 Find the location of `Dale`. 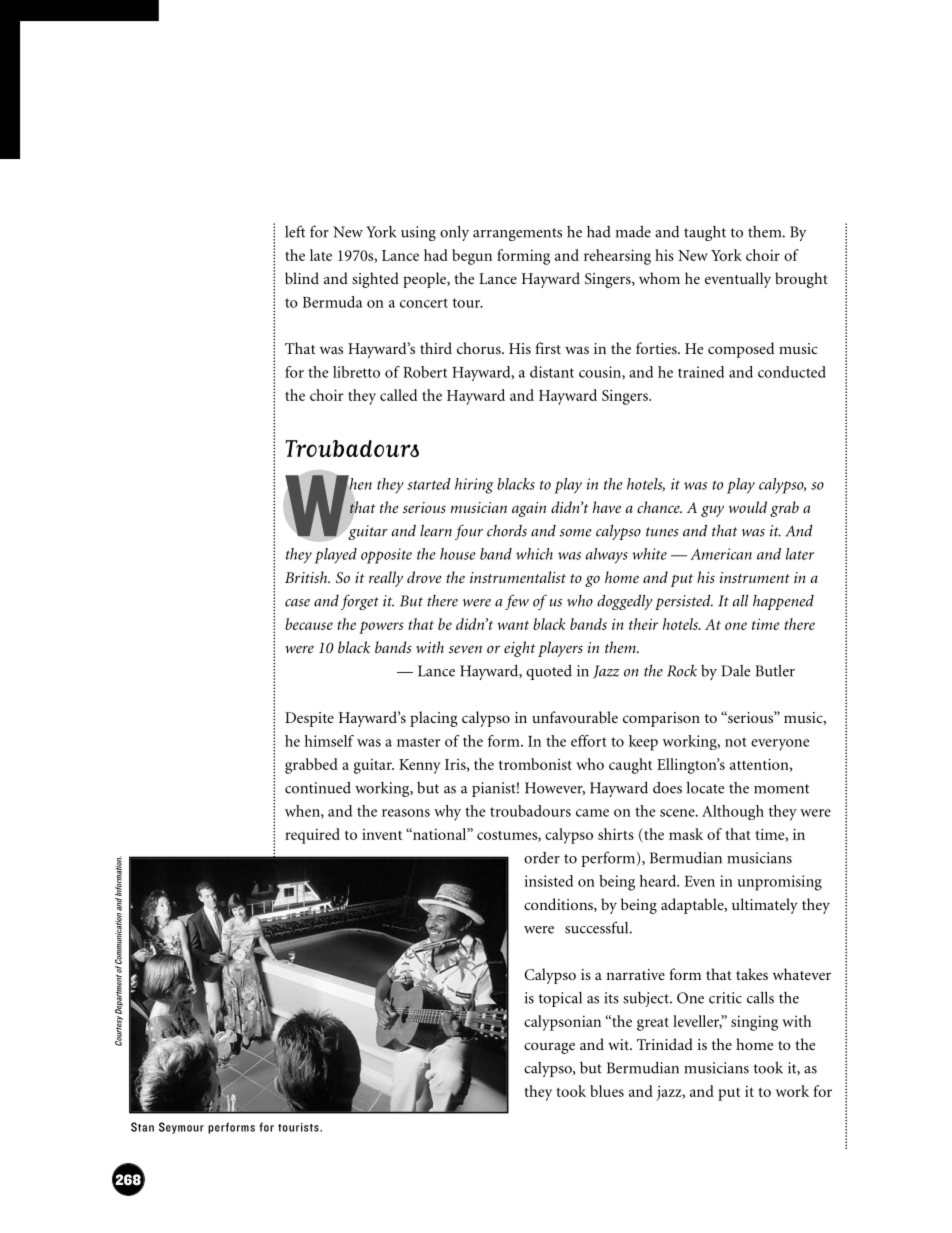

Dale is located at coordinates (735, 671).
